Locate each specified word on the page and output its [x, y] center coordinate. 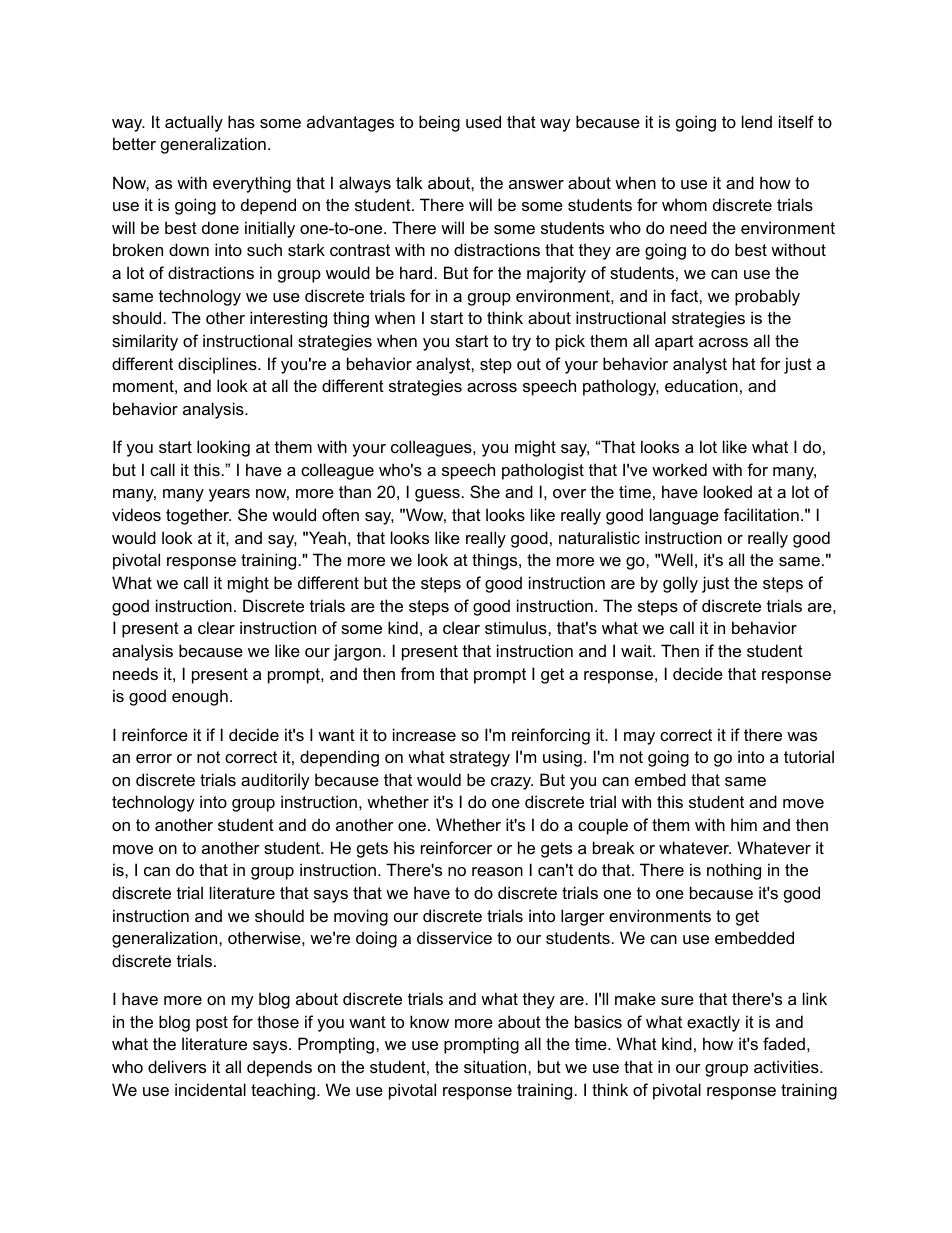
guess [437, 495]
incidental [210, 1089]
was [802, 736]
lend [757, 121]
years [229, 495]
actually [194, 123]
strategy [480, 759]
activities [787, 1066]
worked [679, 469]
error [154, 758]
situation [496, 1066]
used [483, 121]
